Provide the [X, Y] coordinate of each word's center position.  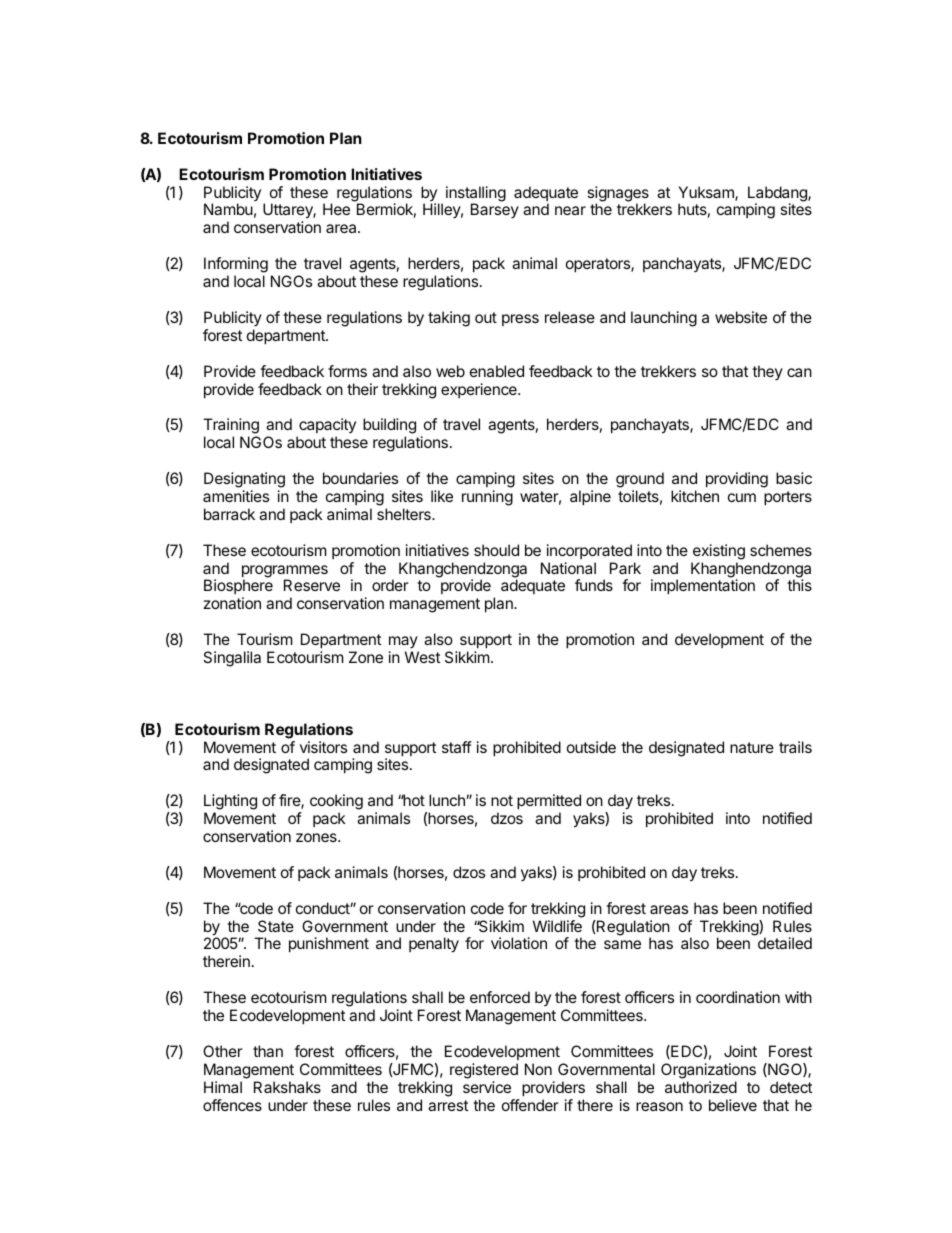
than [268, 1051]
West [422, 657]
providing [737, 480]
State [276, 926]
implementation [703, 586]
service [487, 1087]
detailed [785, 943]
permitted [549, 801]
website [741, 317]
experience [480, 390]
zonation [232, 603]
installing [476, 195]
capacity [326, 427]
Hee [336, 209]
